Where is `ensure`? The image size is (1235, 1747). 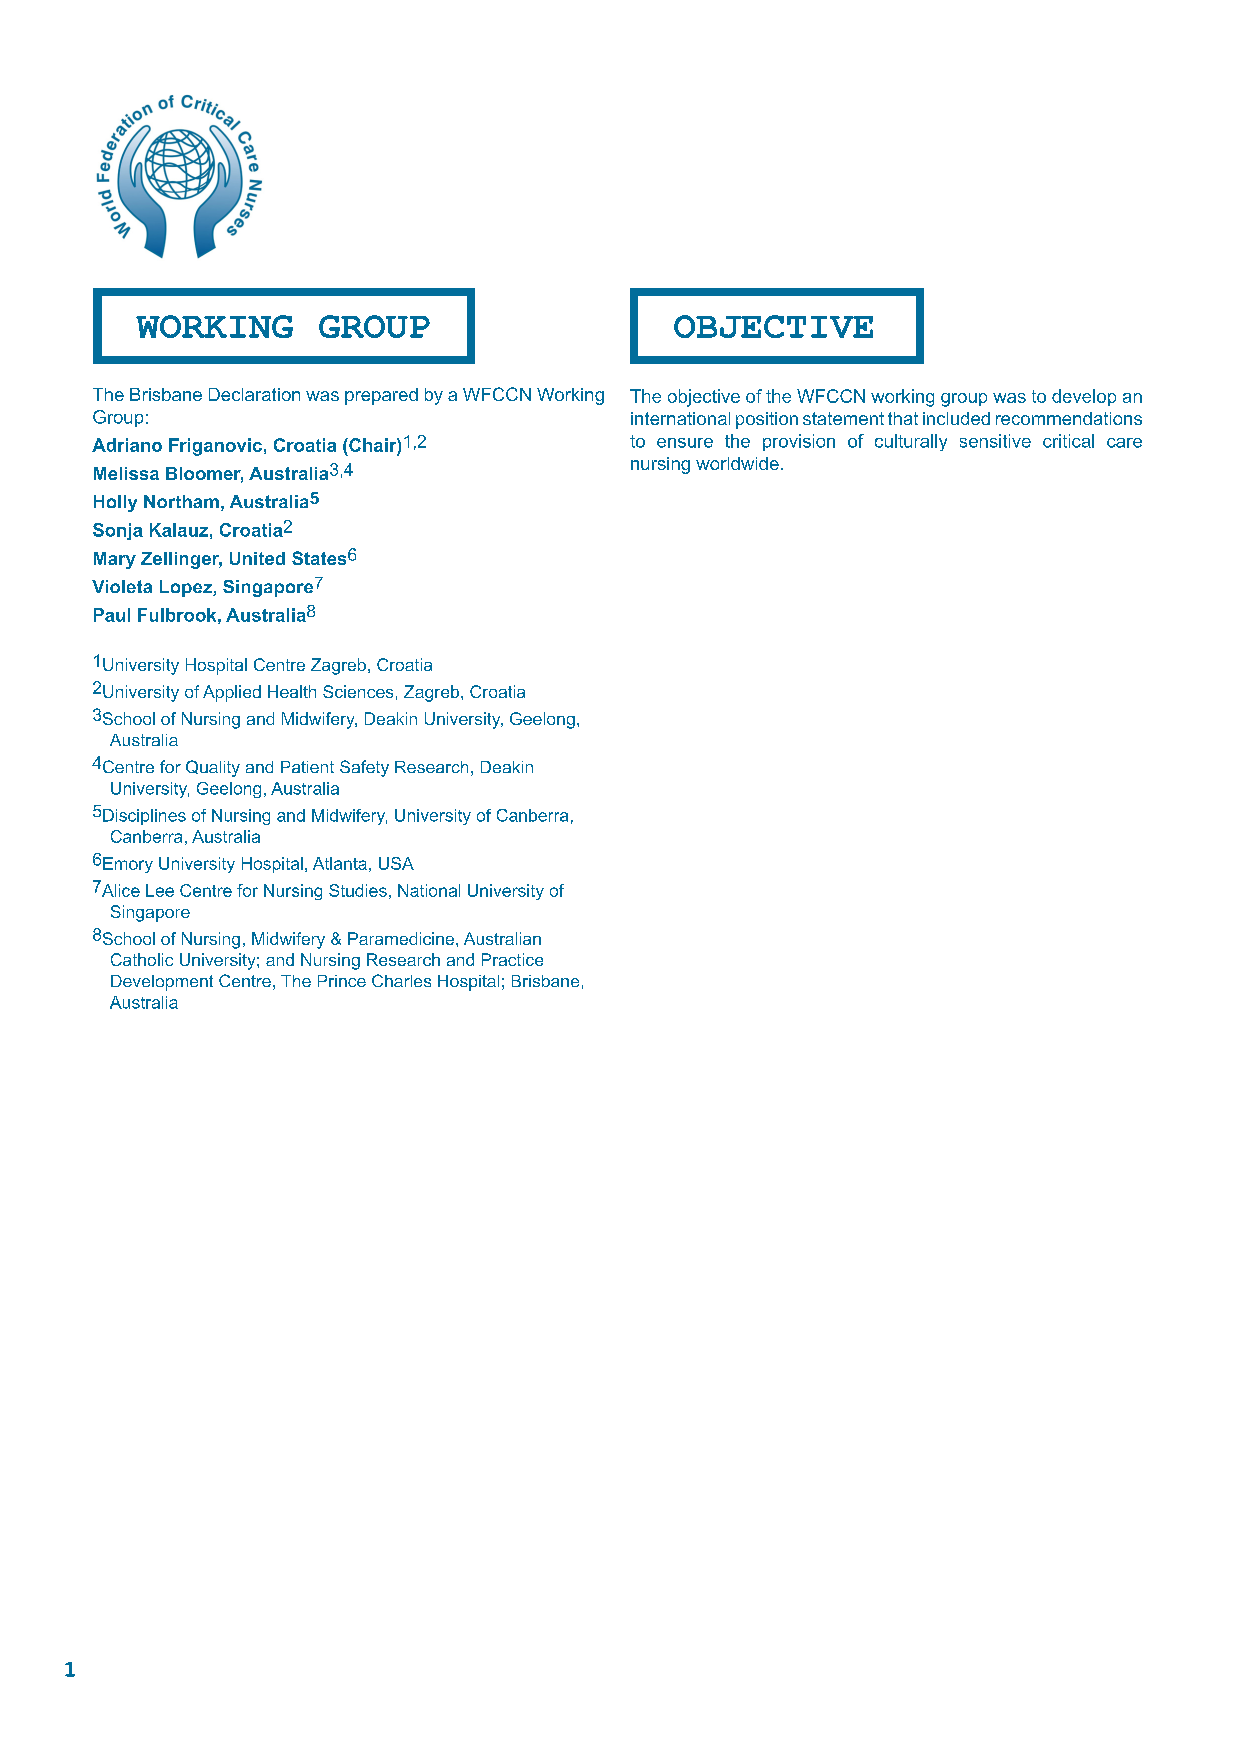
ensure is located at coordinates (685, 443).
